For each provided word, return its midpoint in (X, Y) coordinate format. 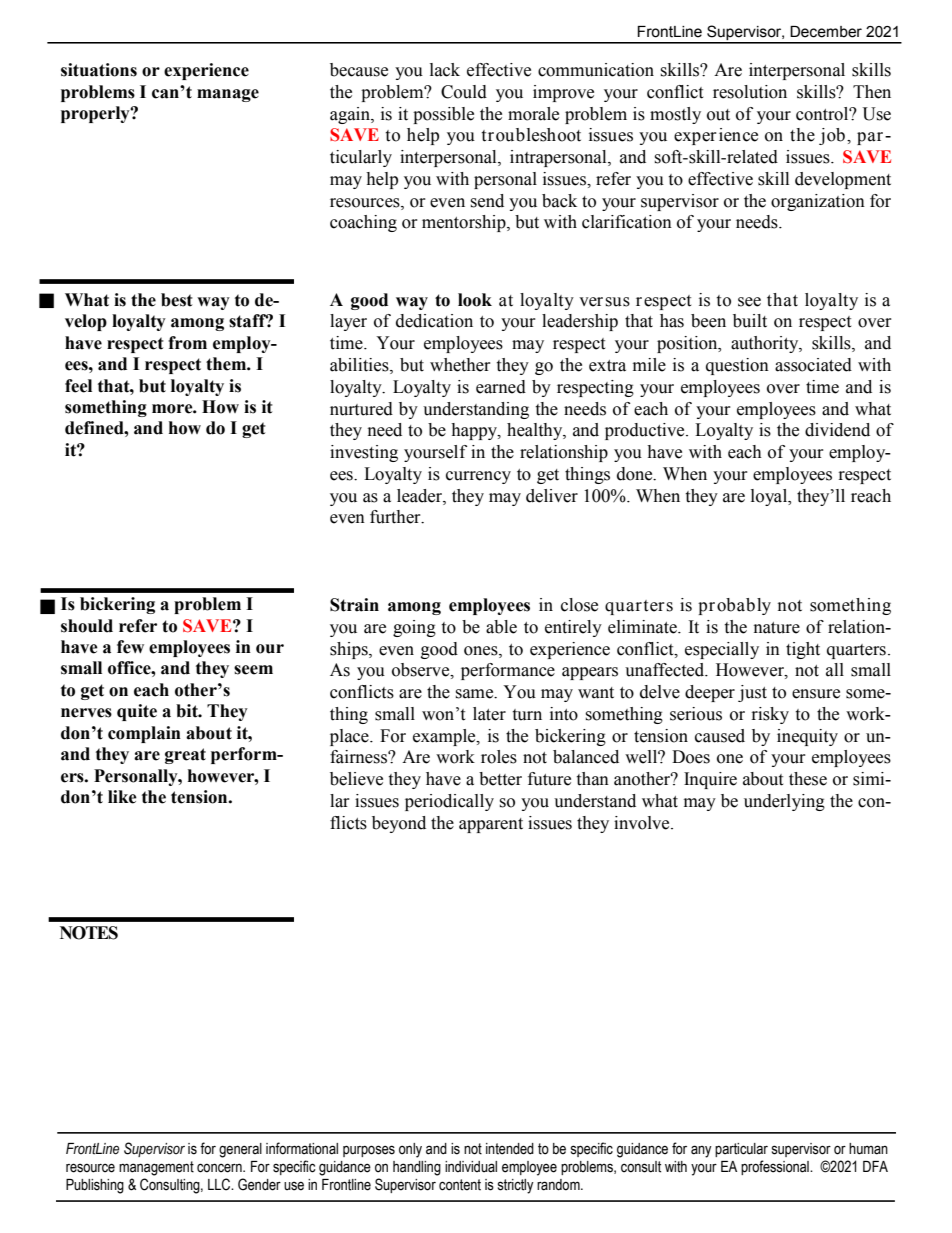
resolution (750, 92)
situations (99, 70)
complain (144, 734)
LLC (220, 1184)
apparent (491, 825)
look (475, 300)
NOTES (89, 933)
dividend (837, 430)
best (177, 300)
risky (770, 715)
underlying (784, 802)
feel (78, 386)
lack (445, 70)
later (489, 714)
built (750, 321)
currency (478, 477)
